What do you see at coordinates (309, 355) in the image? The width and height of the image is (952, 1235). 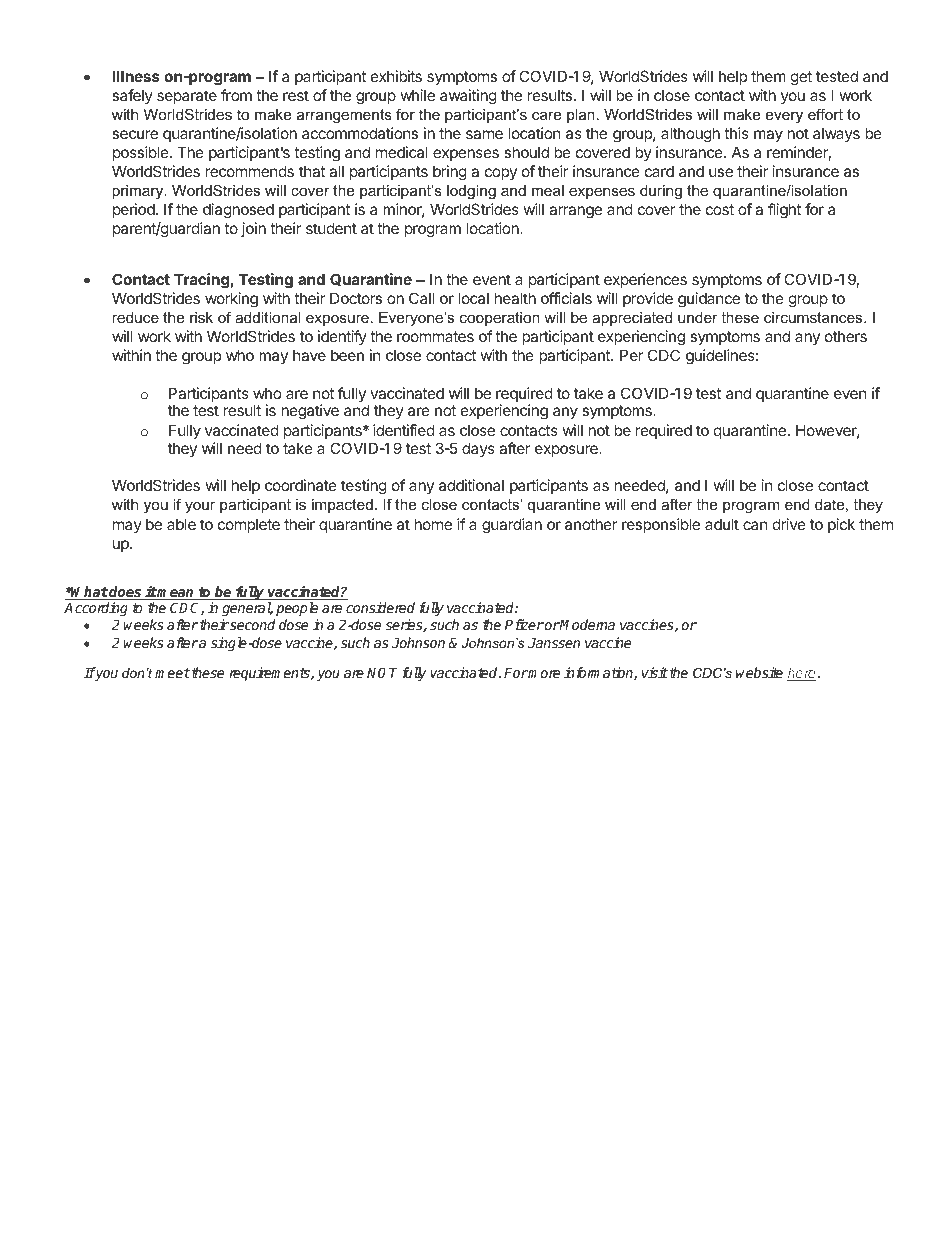 I see `have` at bounding box center [309, 355].
